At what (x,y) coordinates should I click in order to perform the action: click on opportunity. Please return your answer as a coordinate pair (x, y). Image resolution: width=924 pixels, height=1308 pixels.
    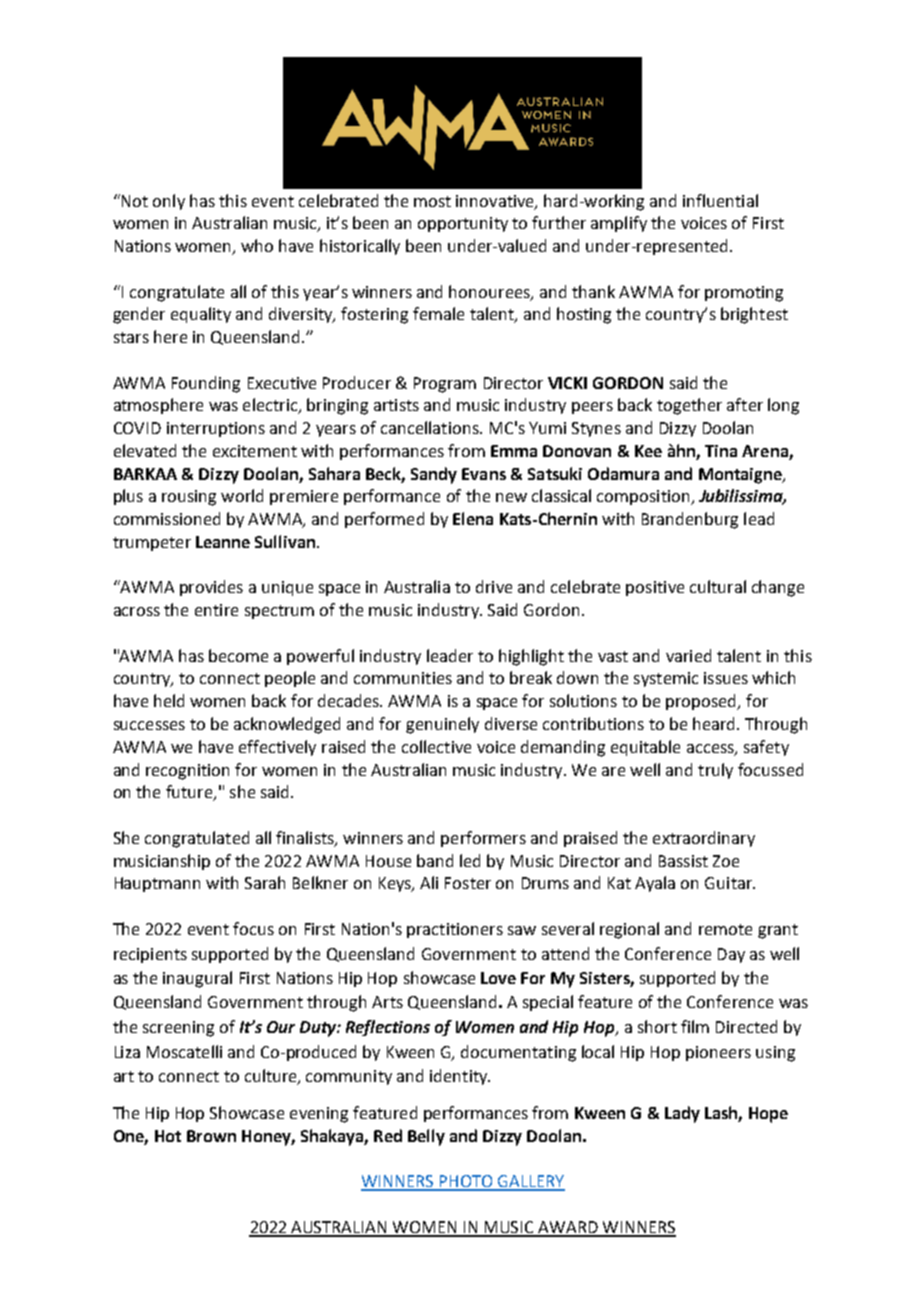
    Looking at the image, I should click on (463, 224).
